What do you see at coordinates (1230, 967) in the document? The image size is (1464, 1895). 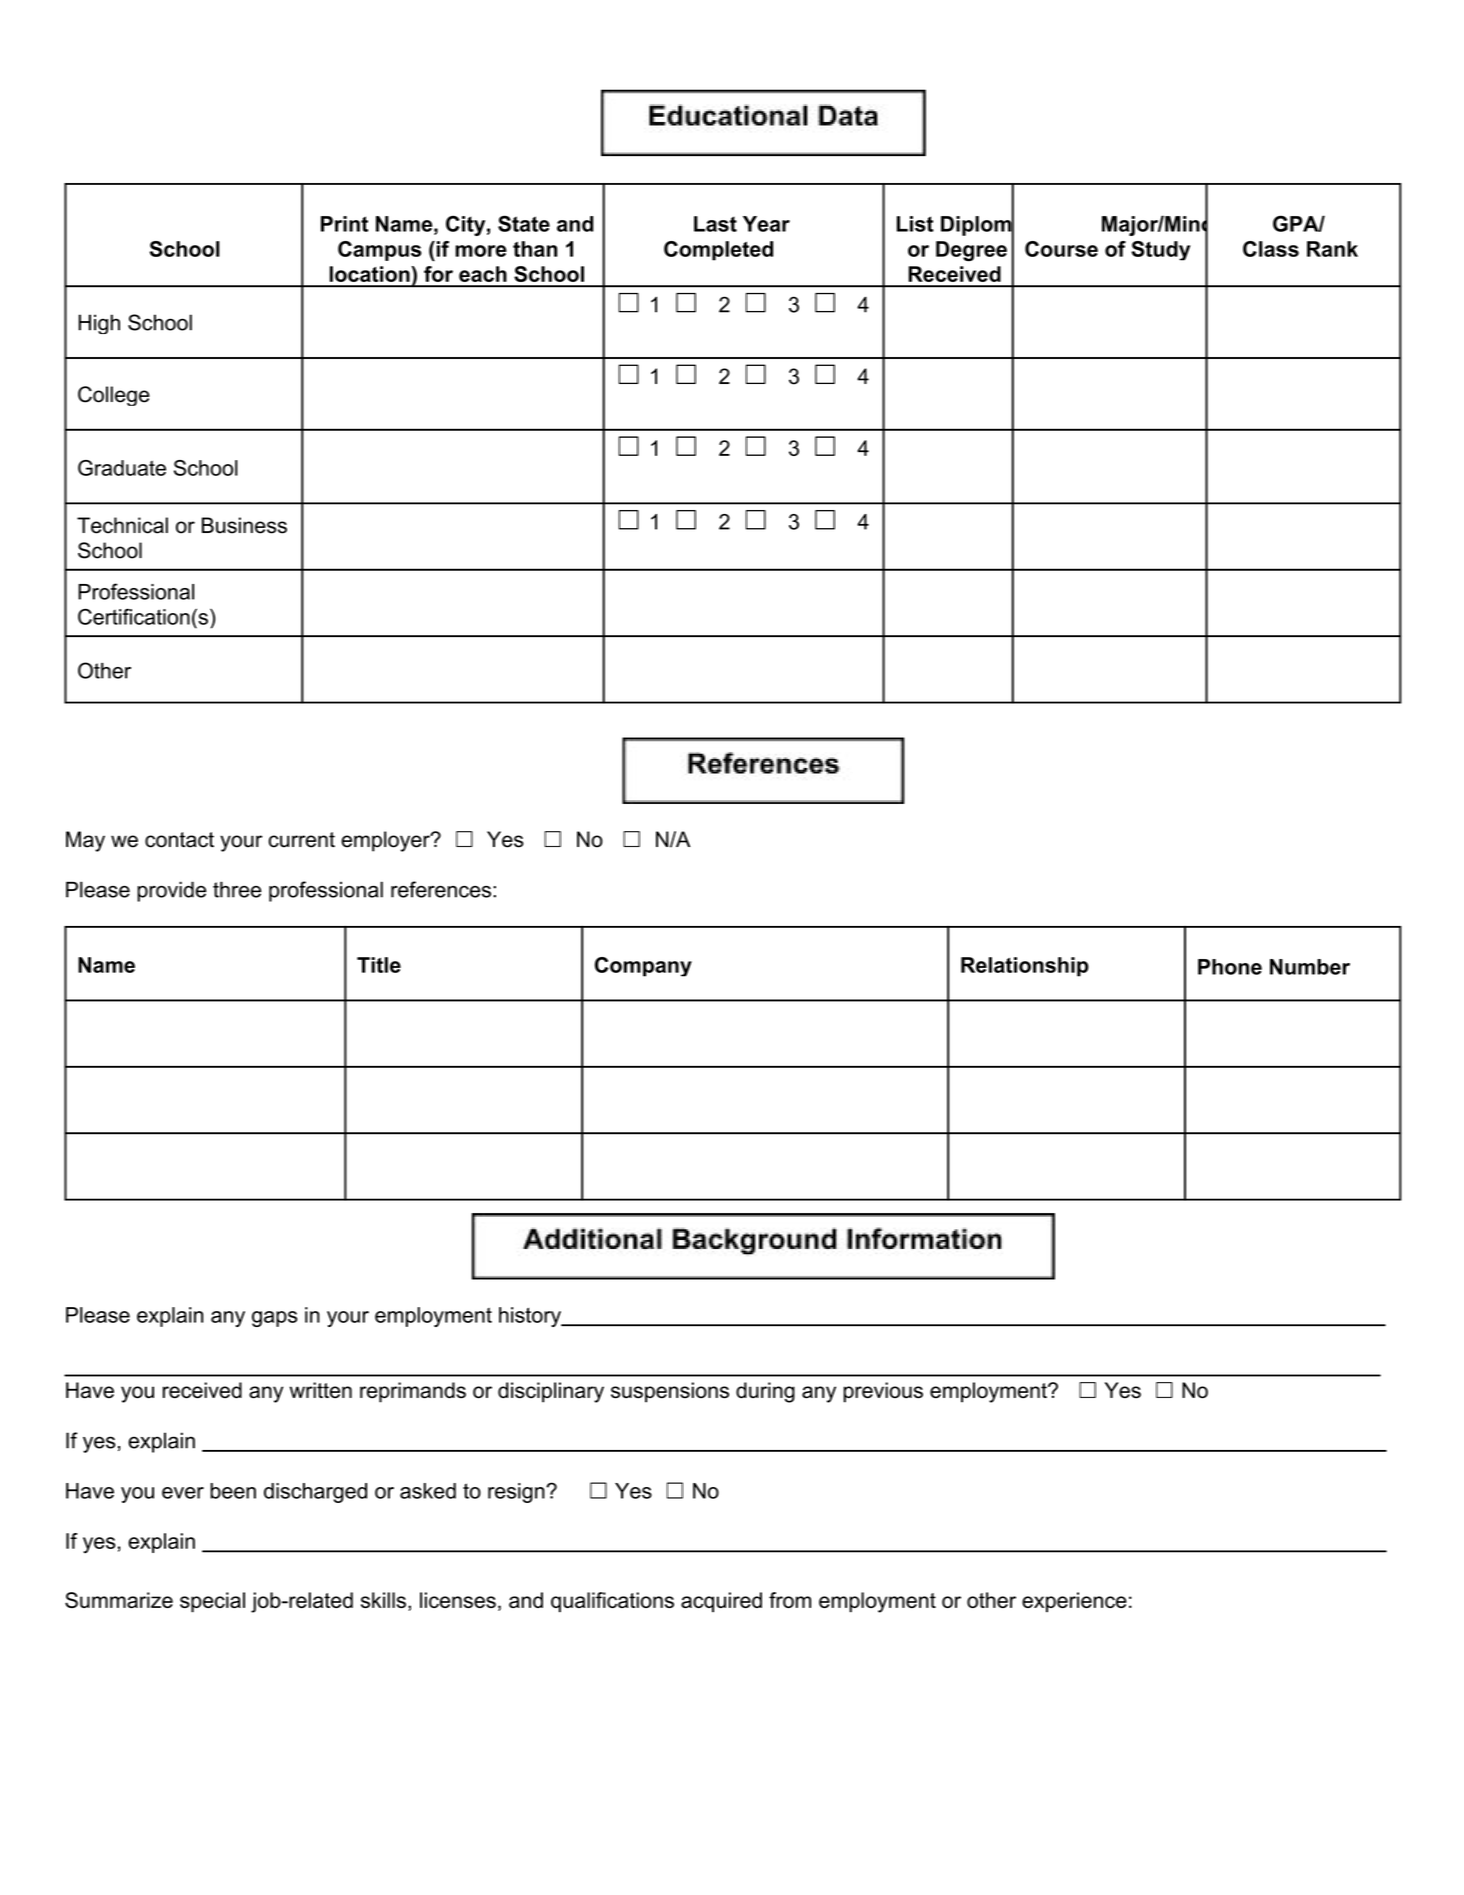 I see `Phone` at bounding box center [1230, 967].
